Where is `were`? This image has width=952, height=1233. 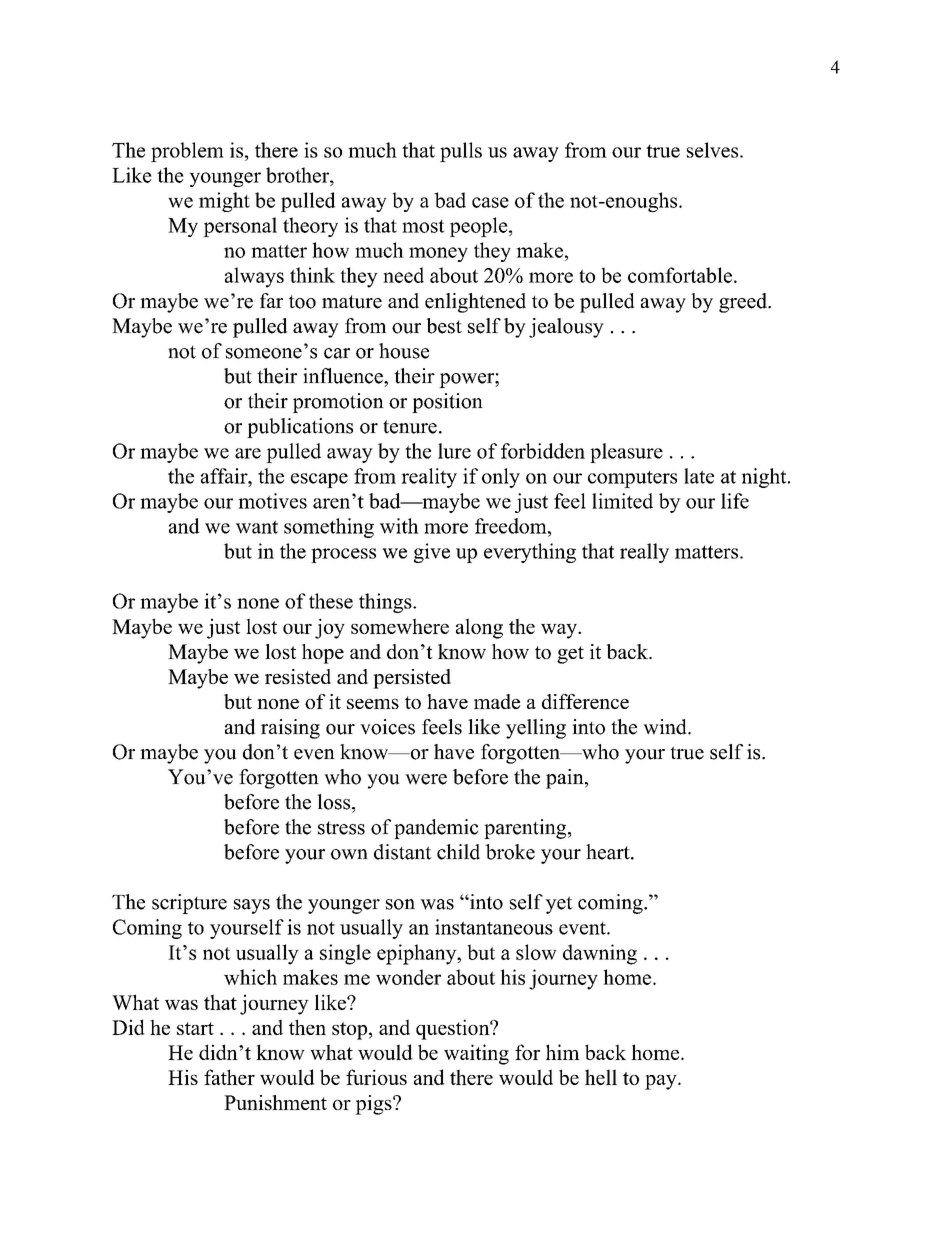 were is located at coordinates (426, 779).
